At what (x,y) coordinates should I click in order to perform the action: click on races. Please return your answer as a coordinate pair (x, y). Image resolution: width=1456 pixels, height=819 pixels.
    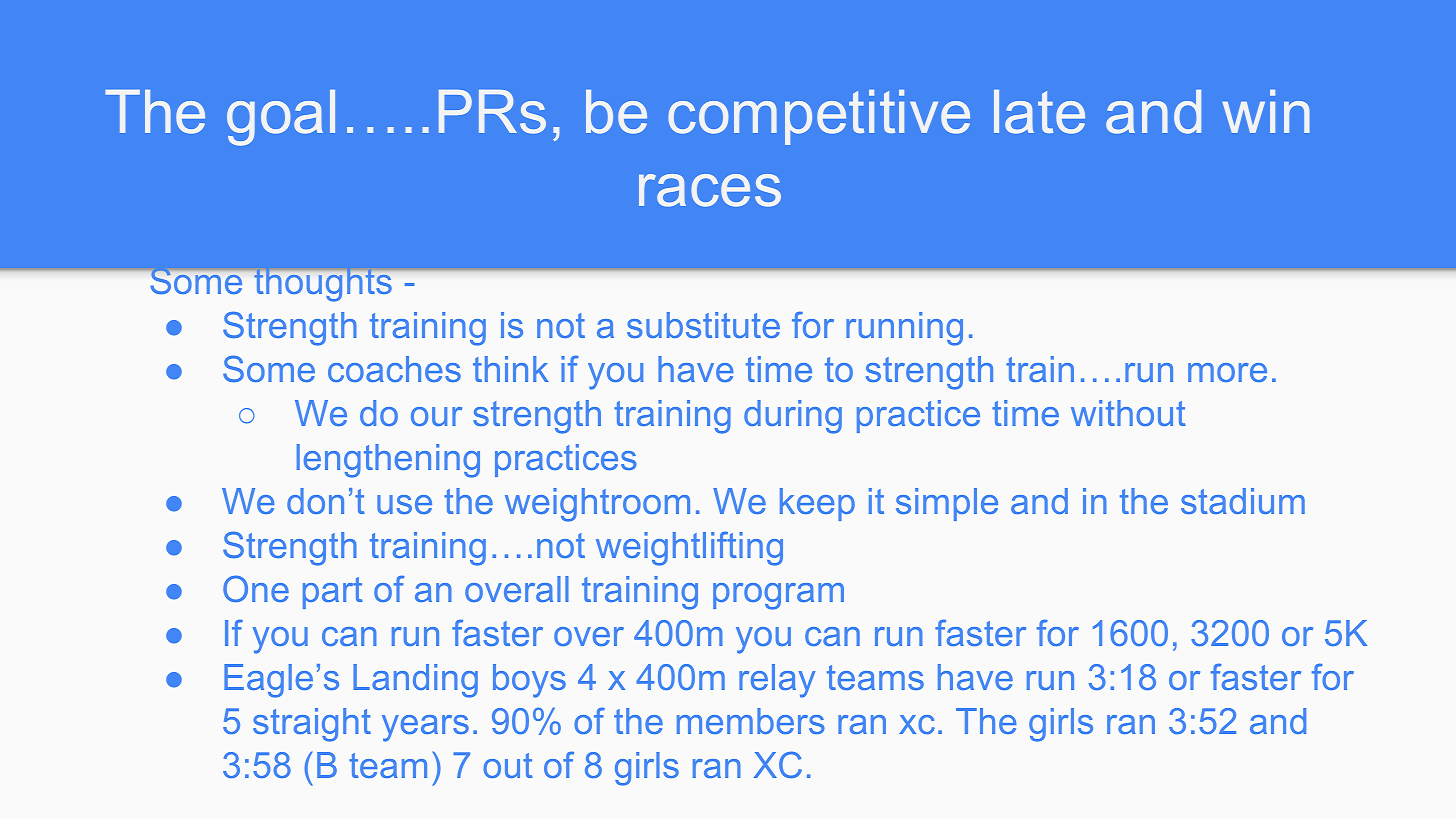
    Looking at the image, I should click on (710, 190).
